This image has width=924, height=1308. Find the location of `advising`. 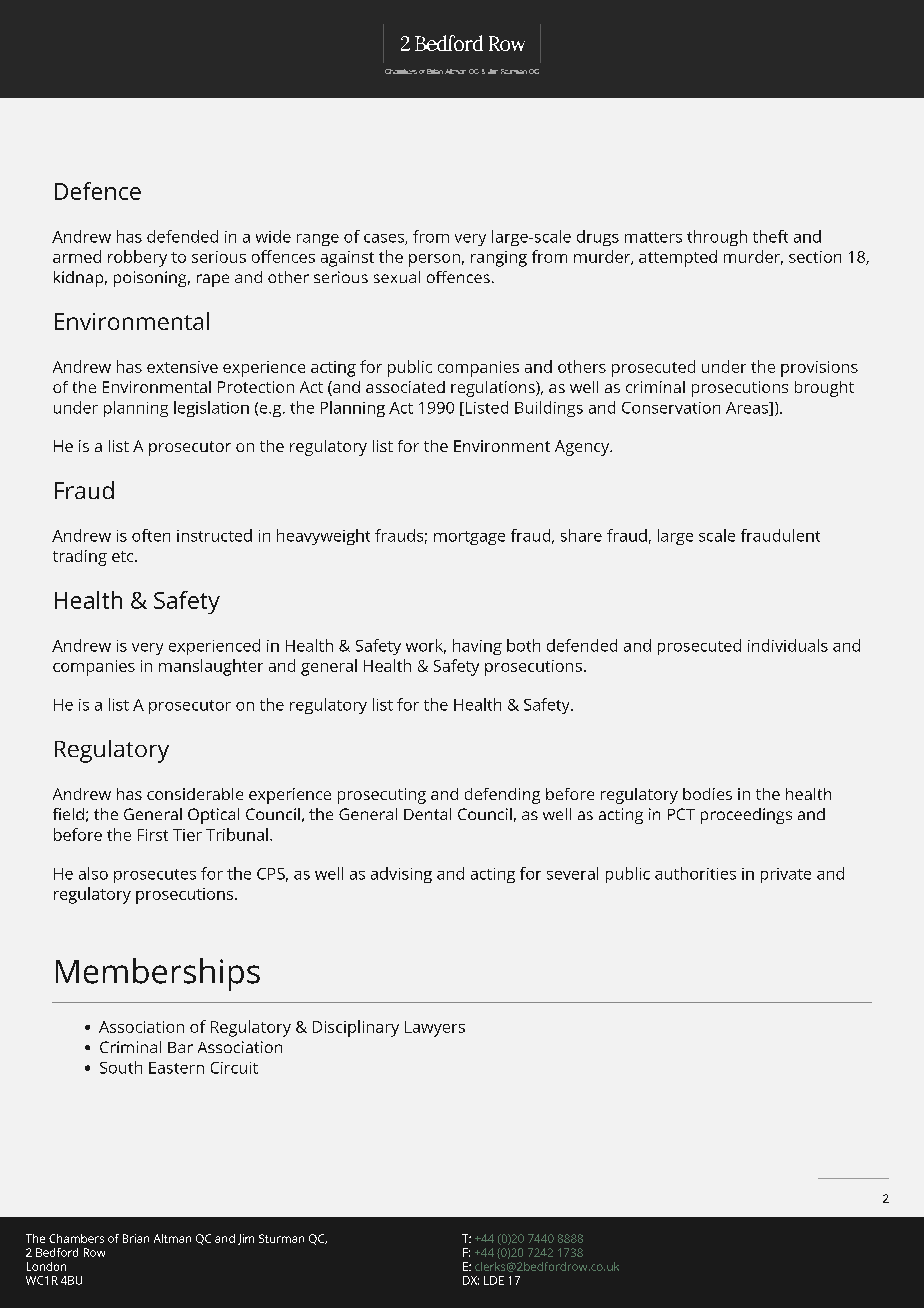

advising is located at coordinates (401, 875).
